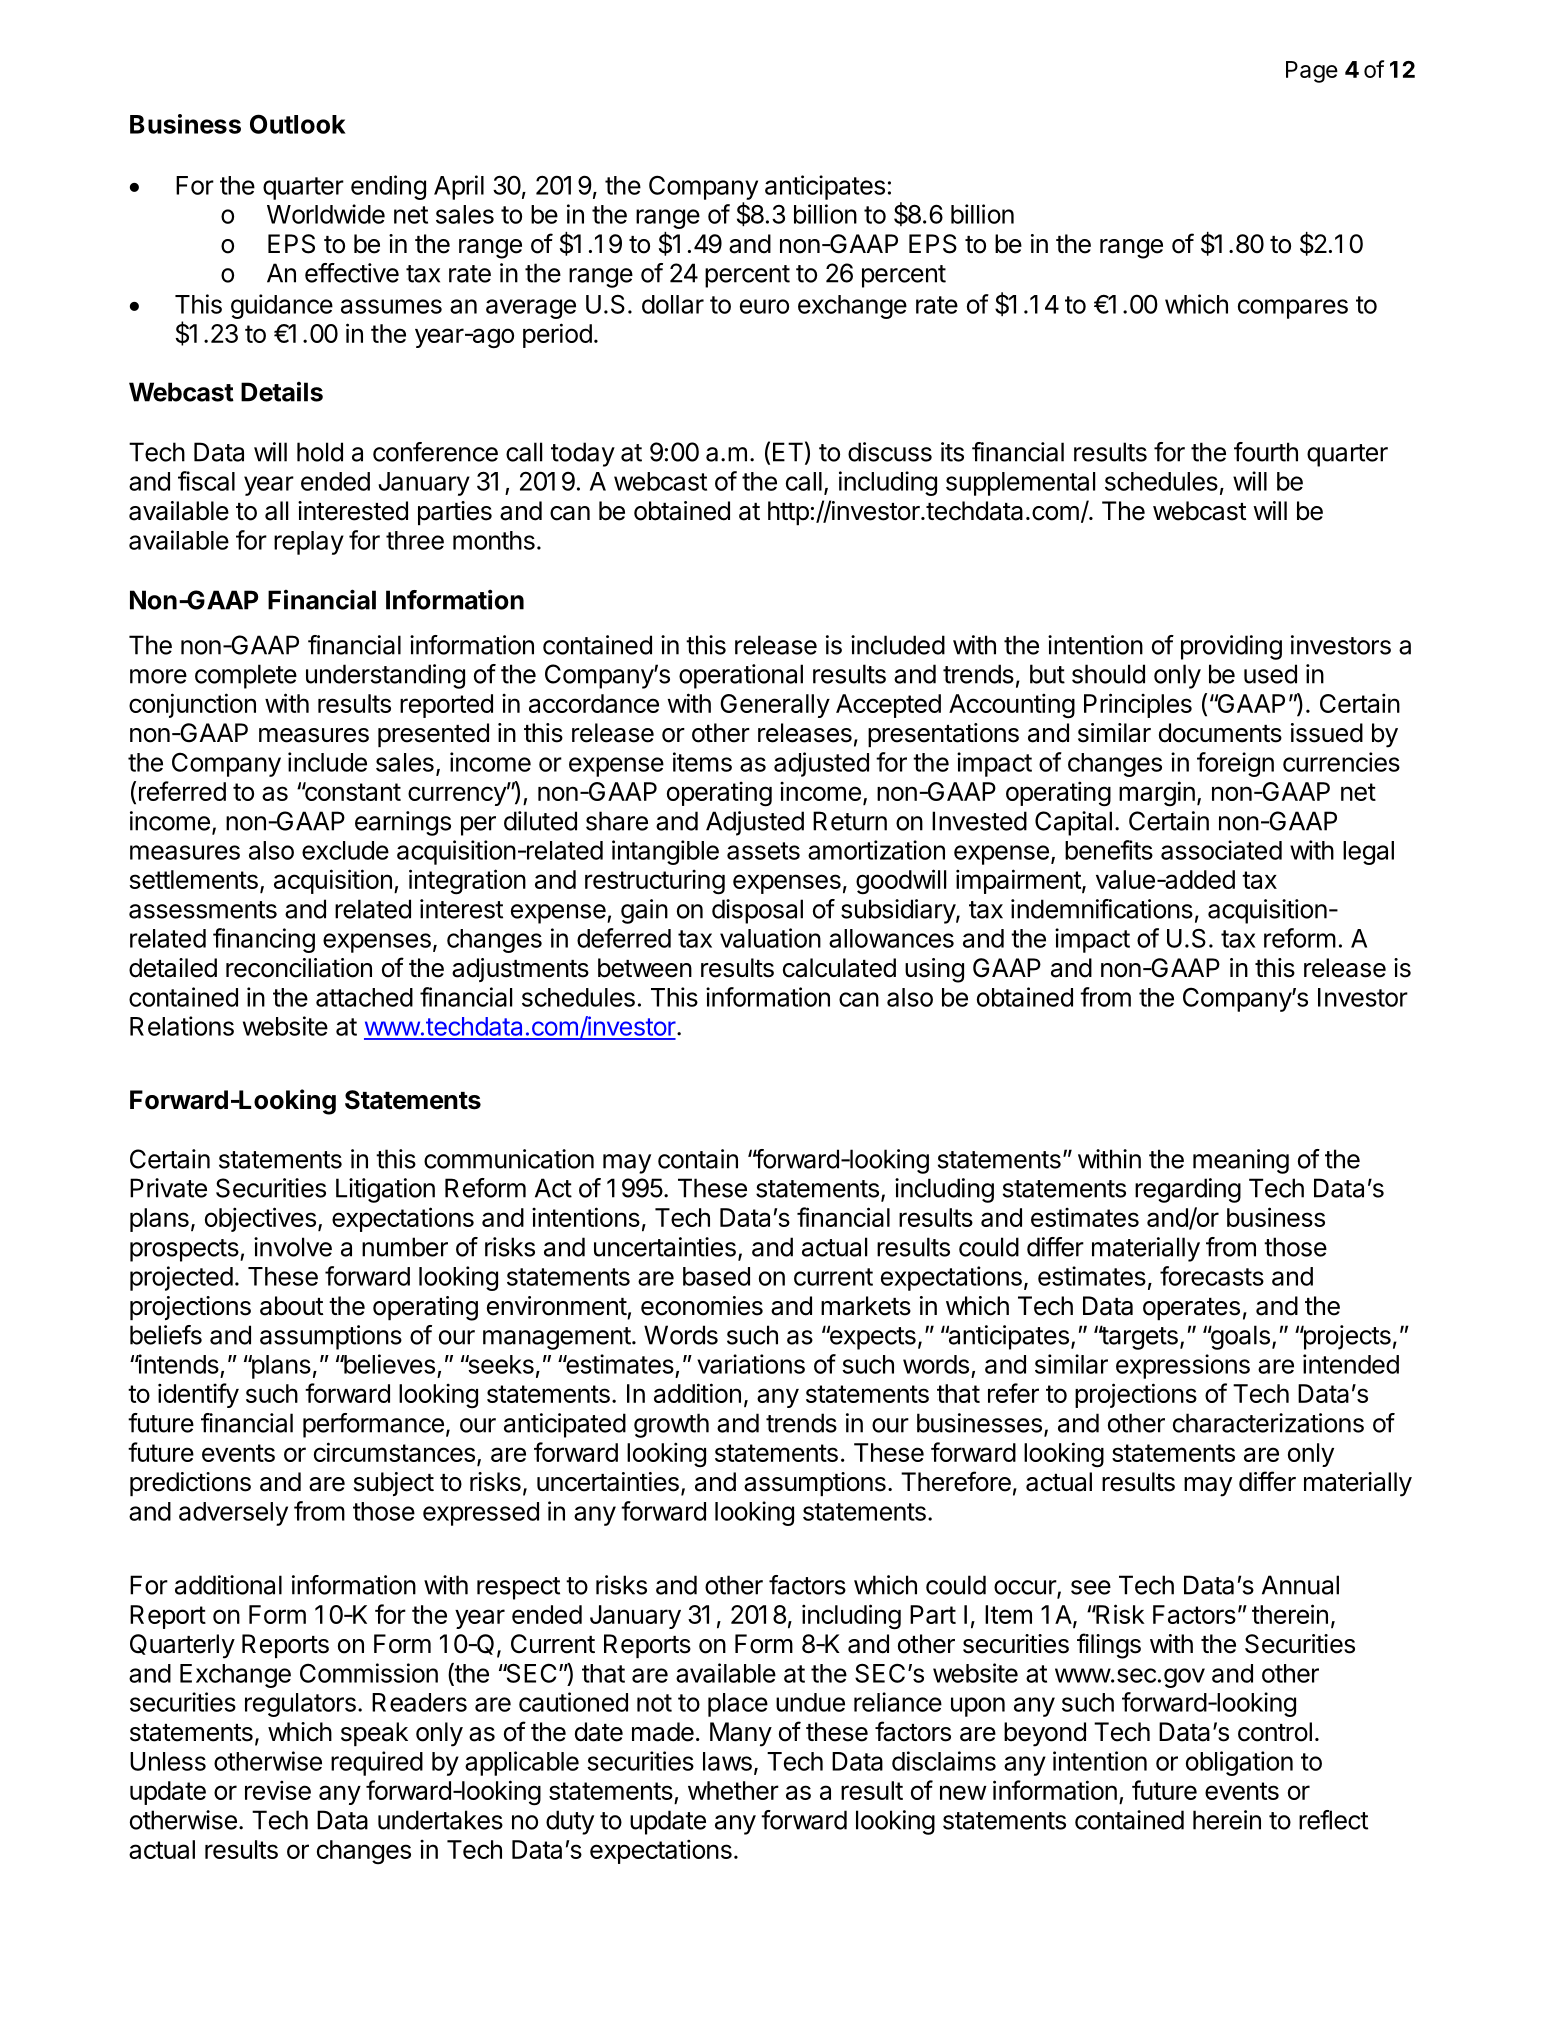  What do you see at coordinates (763, 851) in the screenshot?
I see `assets` at bounding box center [763, 851].
